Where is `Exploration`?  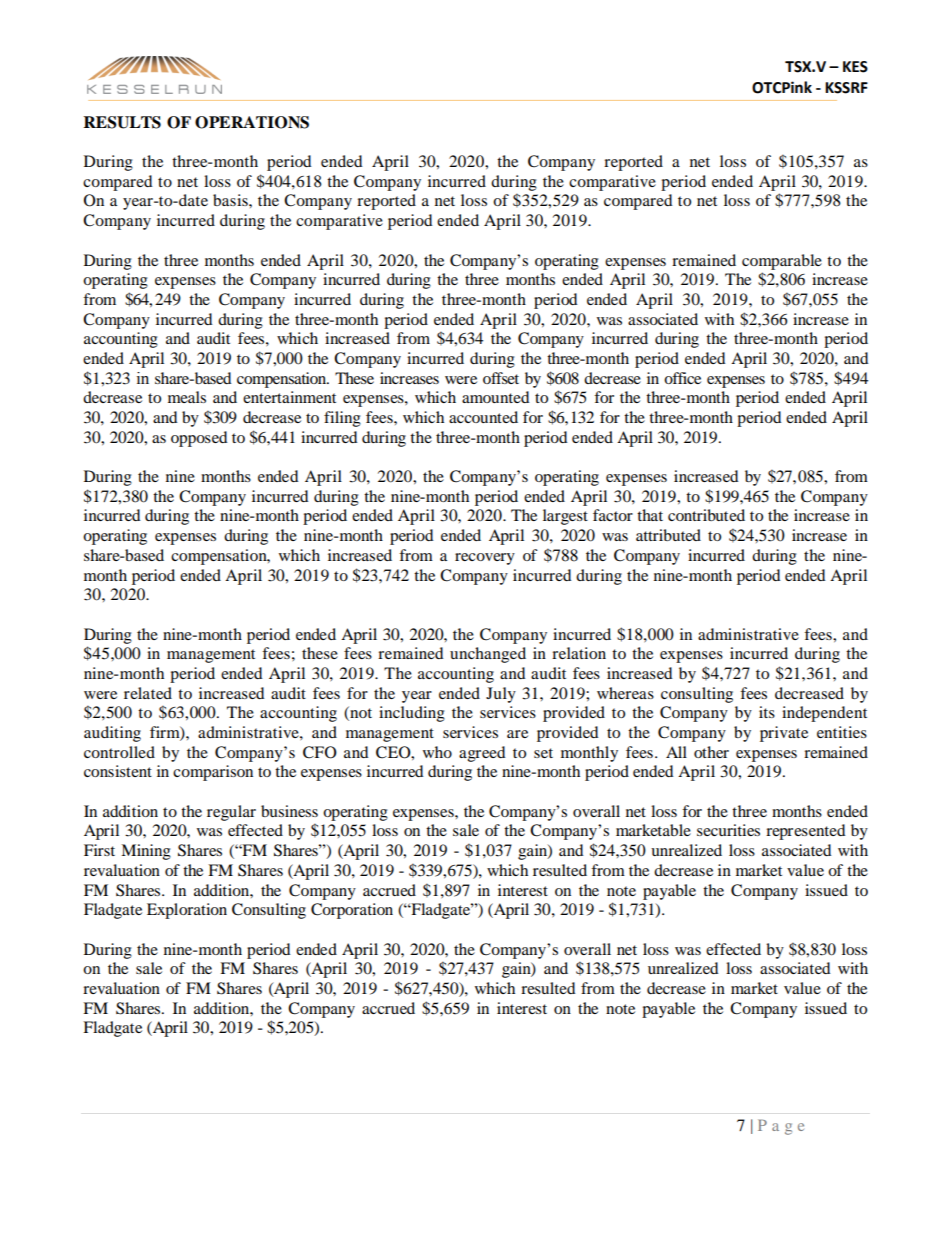 Exploration is located at coordinates (187, 911).
